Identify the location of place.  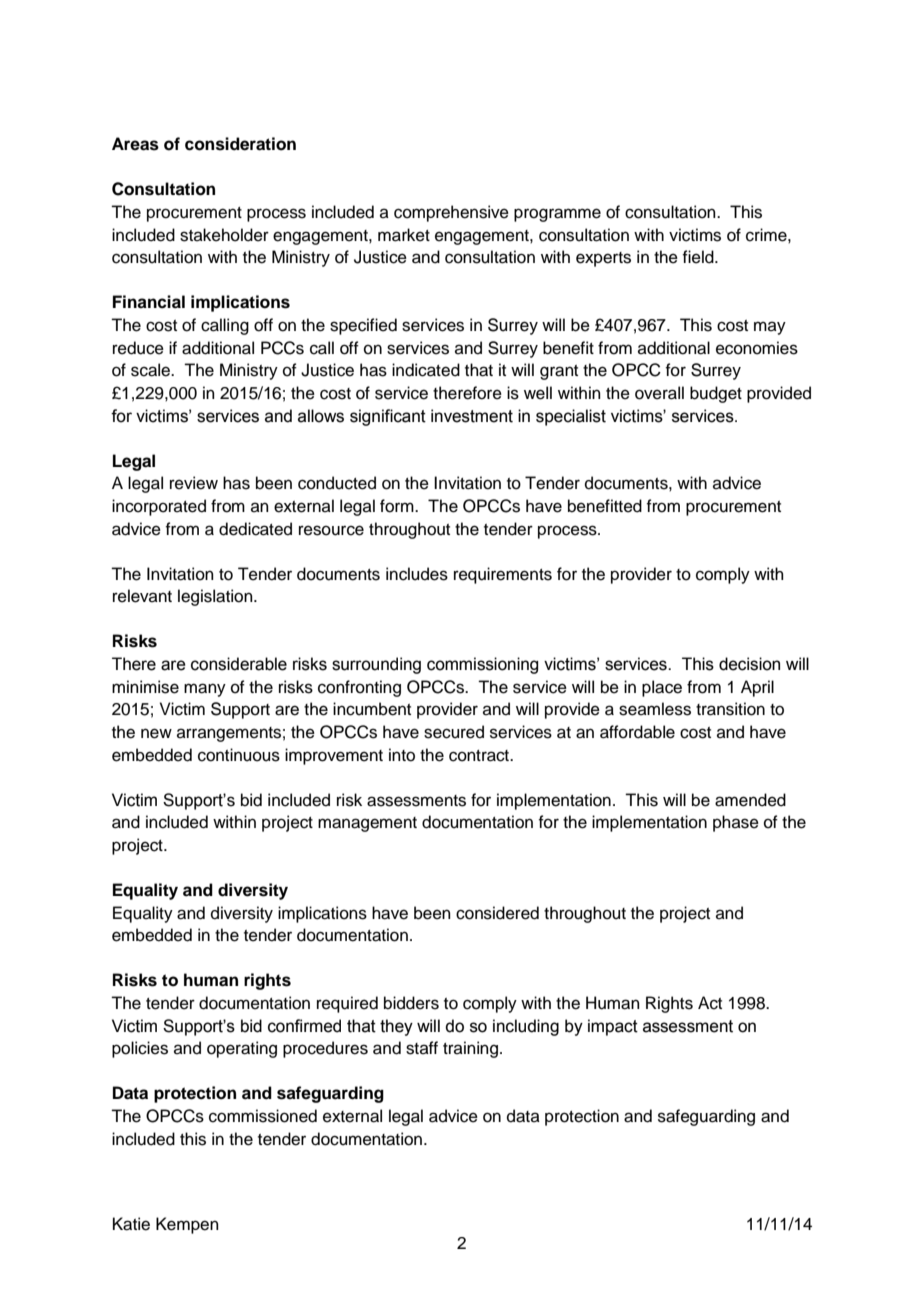
(662, 688).
